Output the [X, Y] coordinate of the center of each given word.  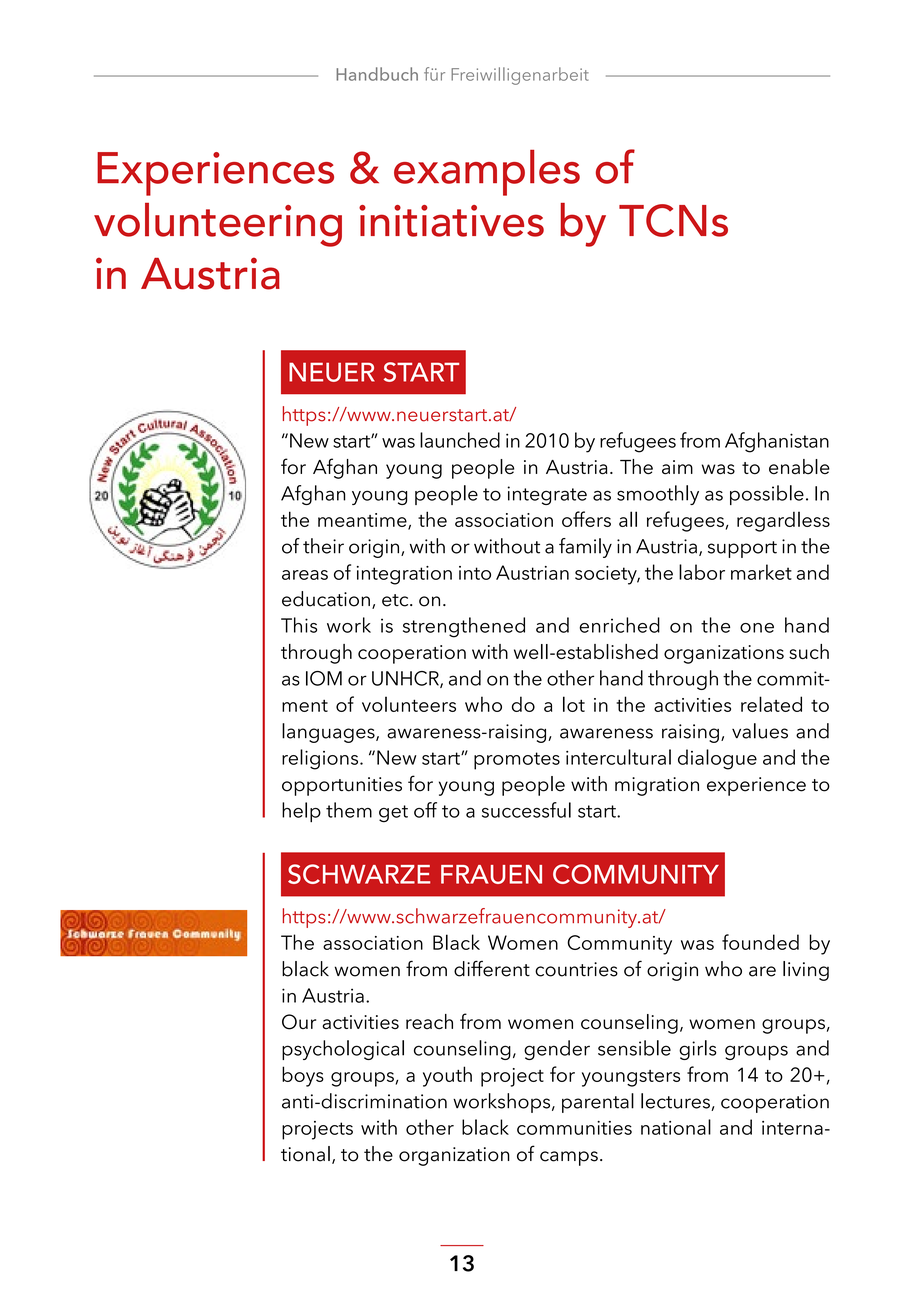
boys [303, 1076]
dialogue [717, 759]
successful [526, 810]
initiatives [451, 221]
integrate [547, 495]
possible [767, 495]
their [323, 546]
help [301, 812]
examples [487, 173]
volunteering [218, 225]
